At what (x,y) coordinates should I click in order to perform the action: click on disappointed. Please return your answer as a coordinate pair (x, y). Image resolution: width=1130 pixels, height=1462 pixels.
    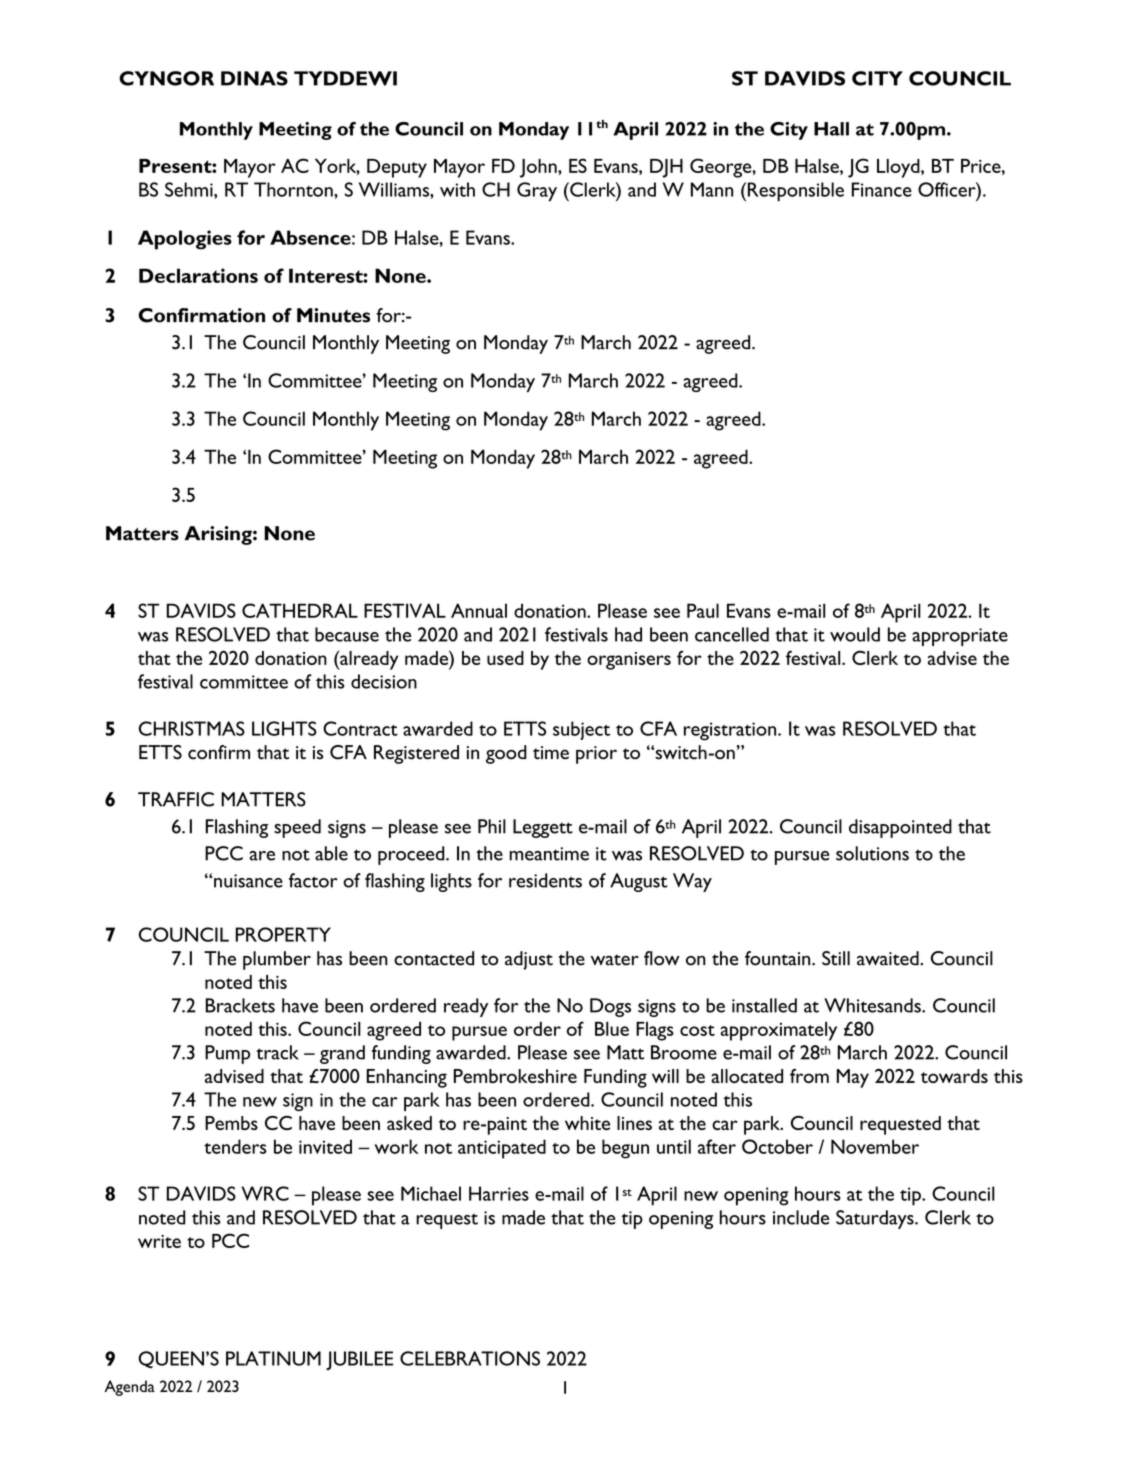
    Looking at the image, I should click on (900, 828).
